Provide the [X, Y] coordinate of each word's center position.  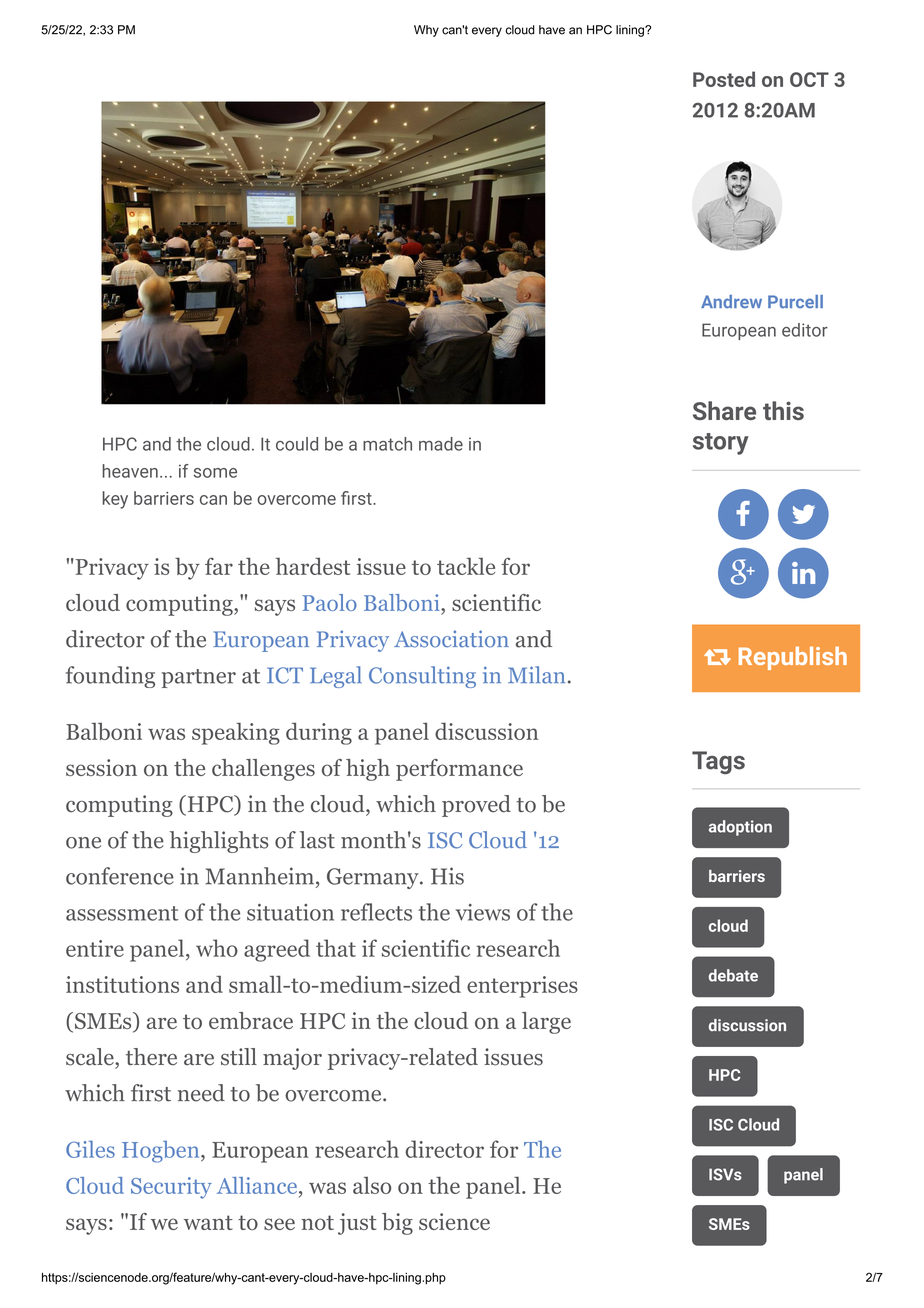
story [721, 444]
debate [733, 975]
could [297, 444]
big [397, 1224]
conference [120, 876]
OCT [809, 79]
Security [171, 1188]
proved [476, 806]
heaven [130, 471]
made [441, 444]
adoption [740, 828]
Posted [724, 79]
